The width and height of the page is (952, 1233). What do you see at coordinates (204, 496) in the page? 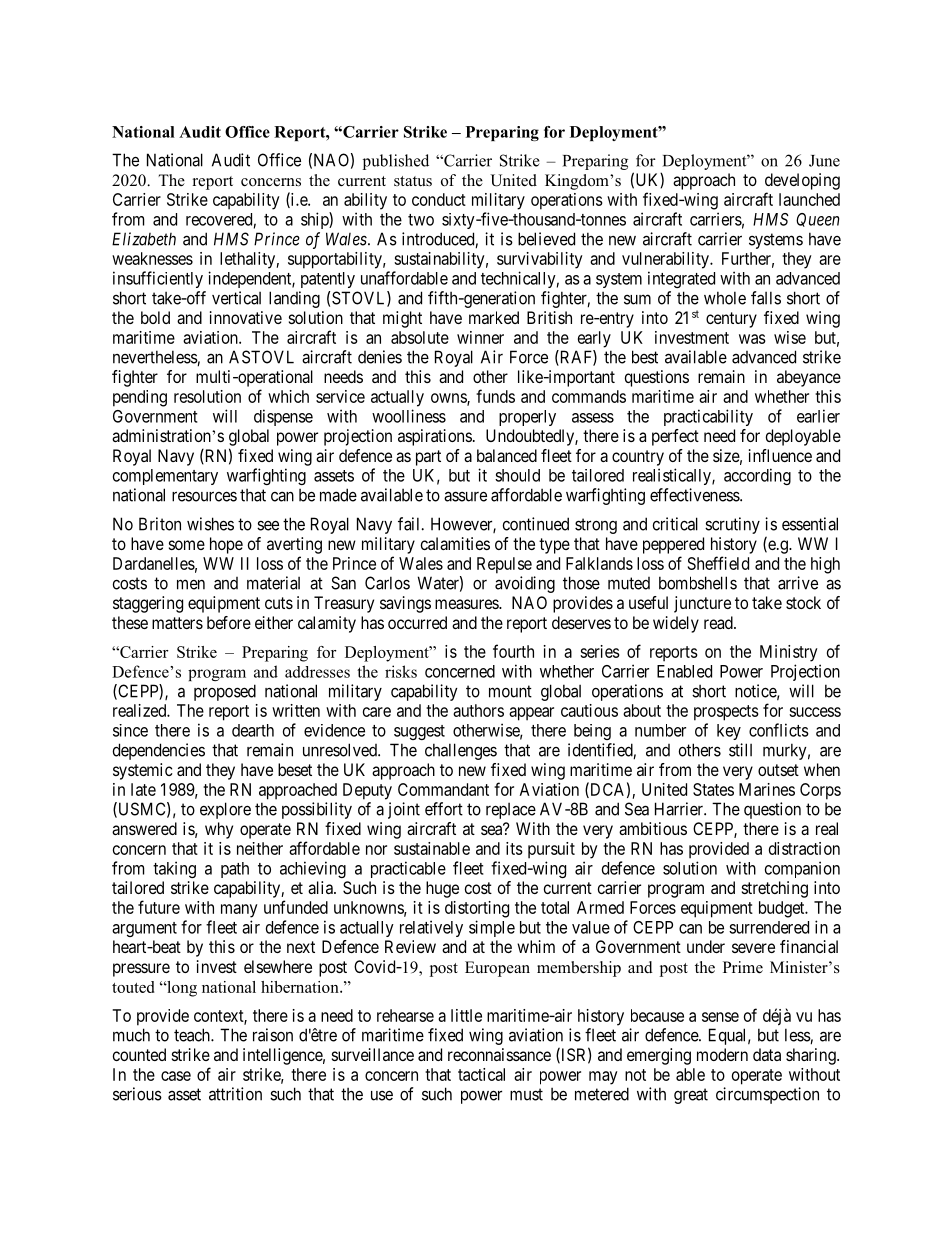
I see `resources` at bounding box center [204, 496].
